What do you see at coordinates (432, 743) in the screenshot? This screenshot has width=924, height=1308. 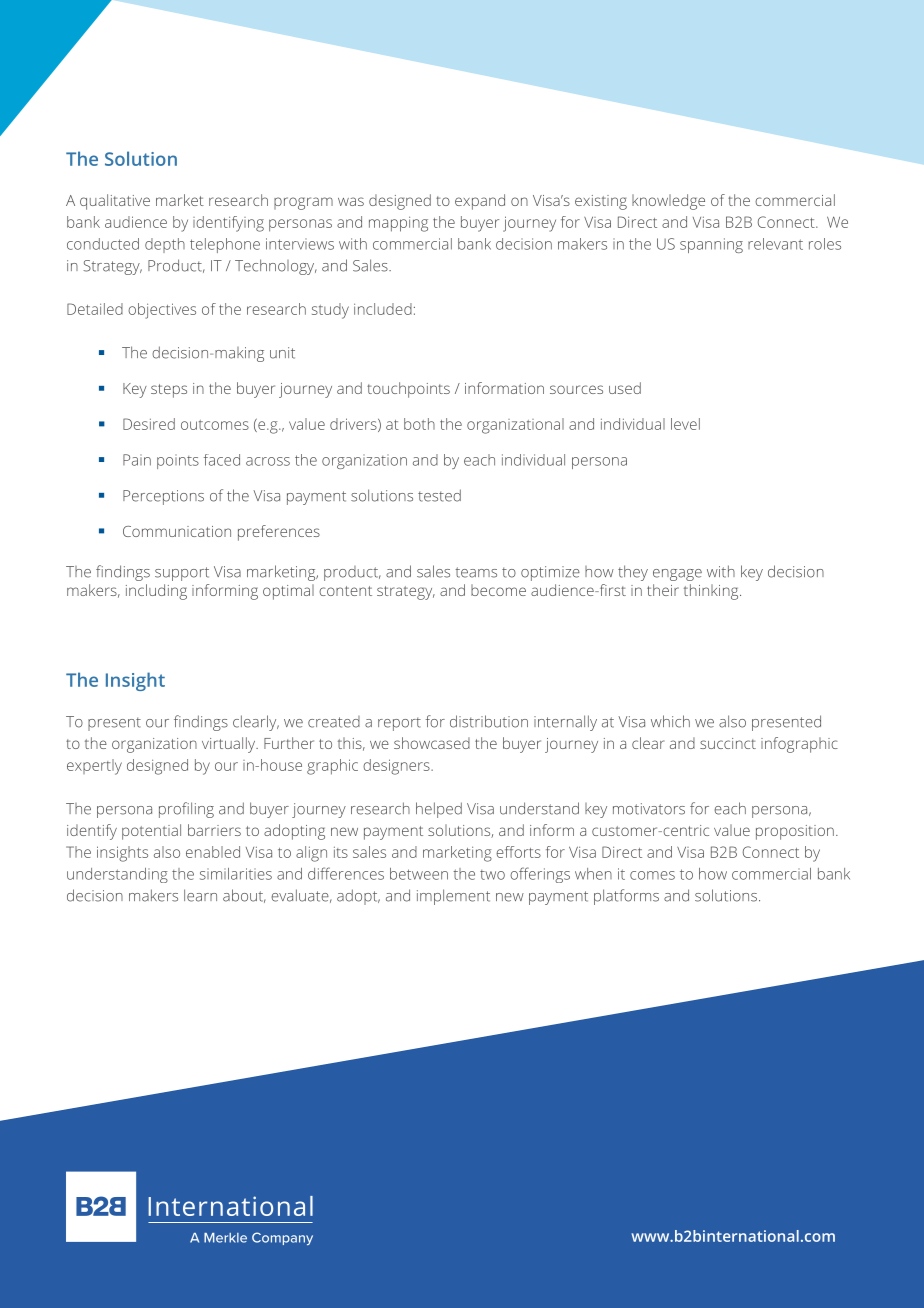 I see `showcased` at bounding box center [432, 743].
